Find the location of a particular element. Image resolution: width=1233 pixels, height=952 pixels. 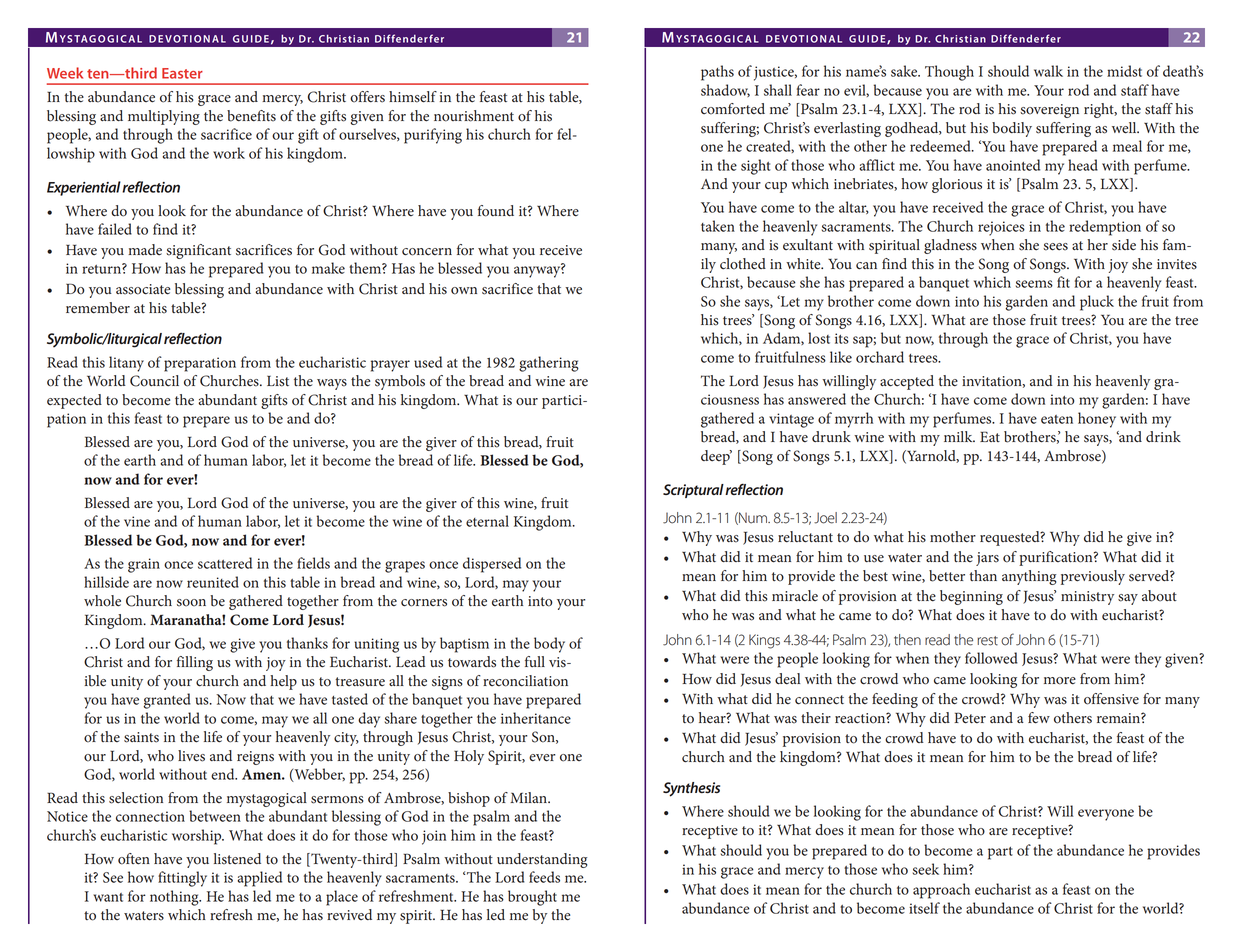

sovereign is located at coordinates (1049, 111).
